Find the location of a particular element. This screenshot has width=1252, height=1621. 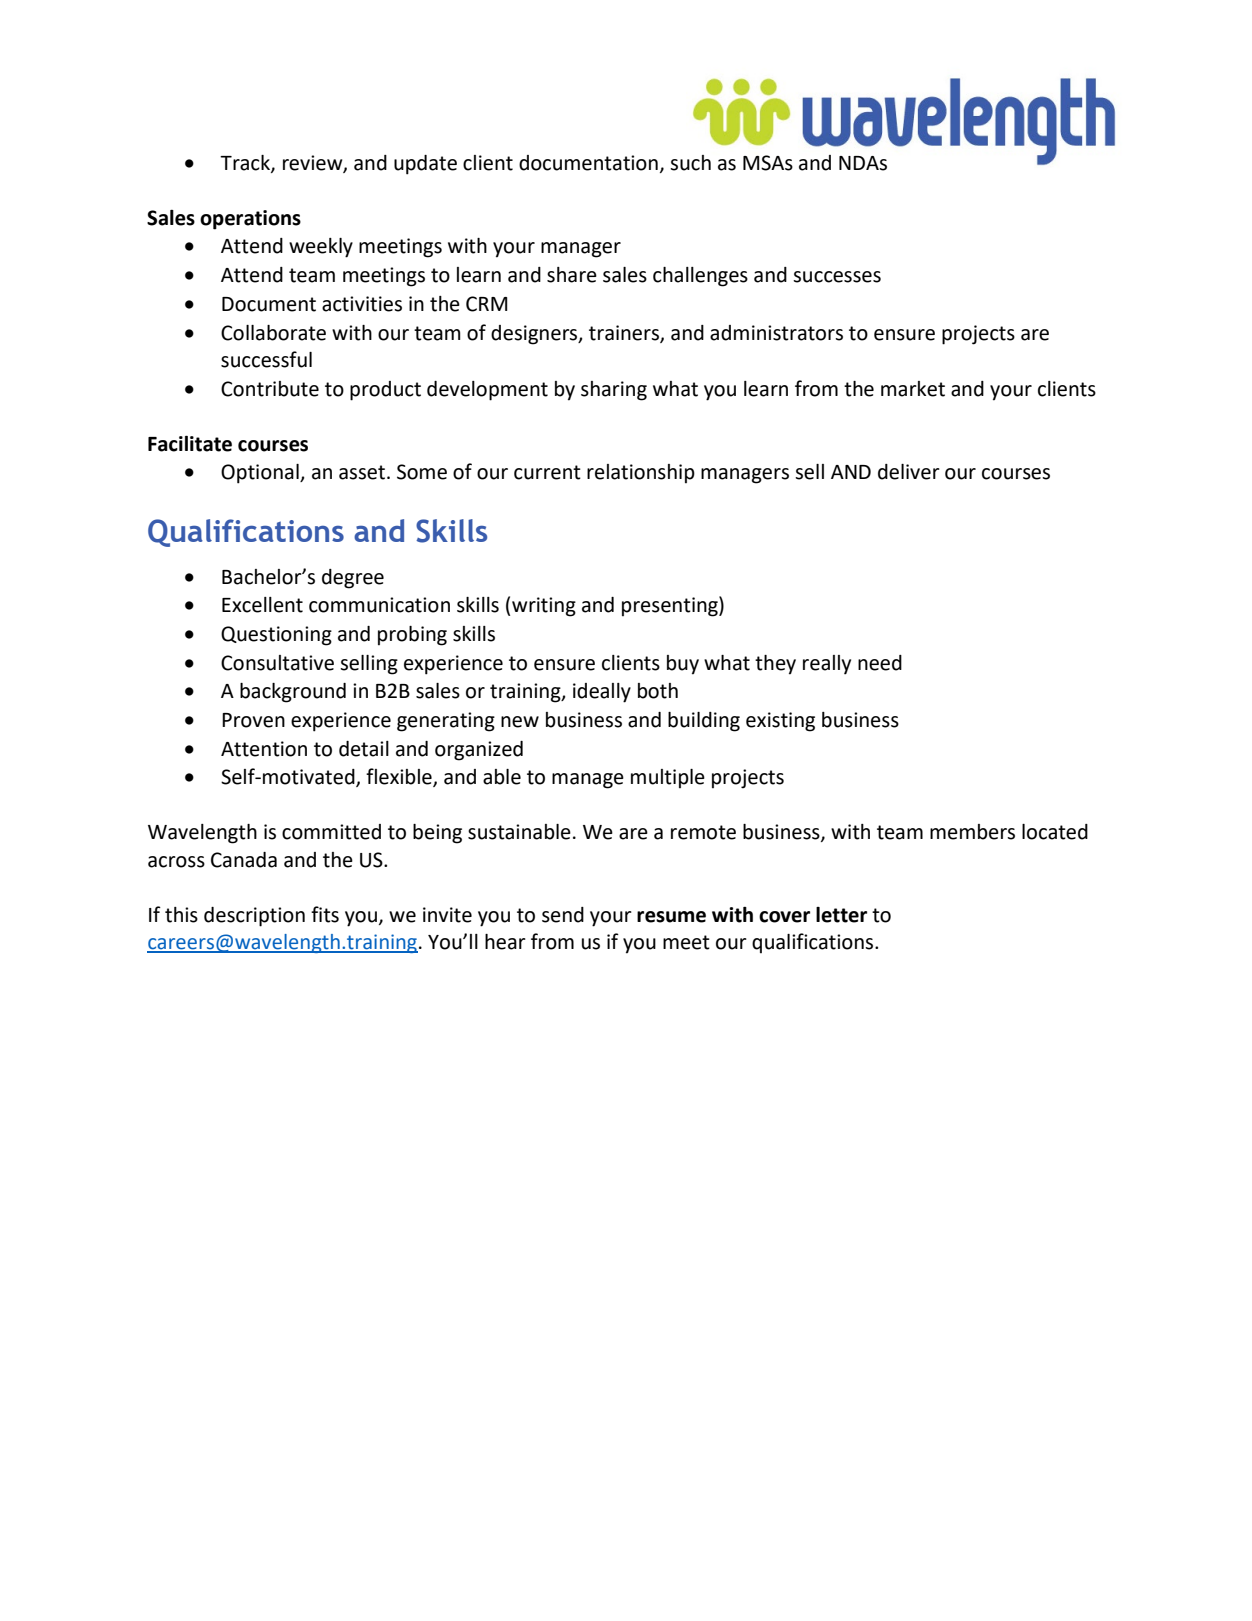

such is located at coordinates (690, 163).
